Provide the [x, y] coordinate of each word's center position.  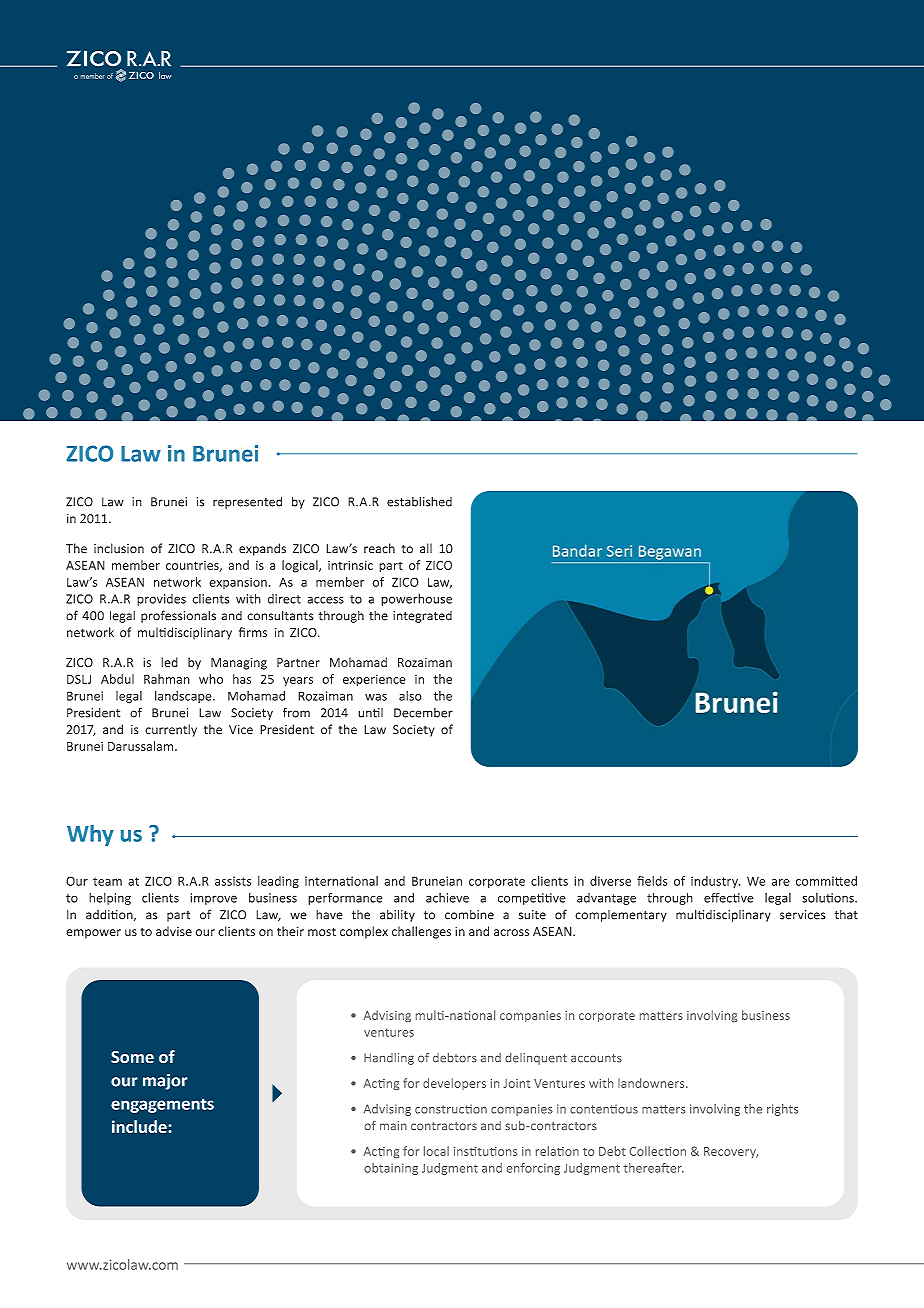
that [846, 915]
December [423, 713]
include [140, 1126]
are [781, 882]
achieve [447, 898]
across [511, 932]
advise [174, 931]
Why [90, 835]
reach [379, 548]
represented [247, 502]
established [419, 501]
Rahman [167, 679]
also [410, 696]
